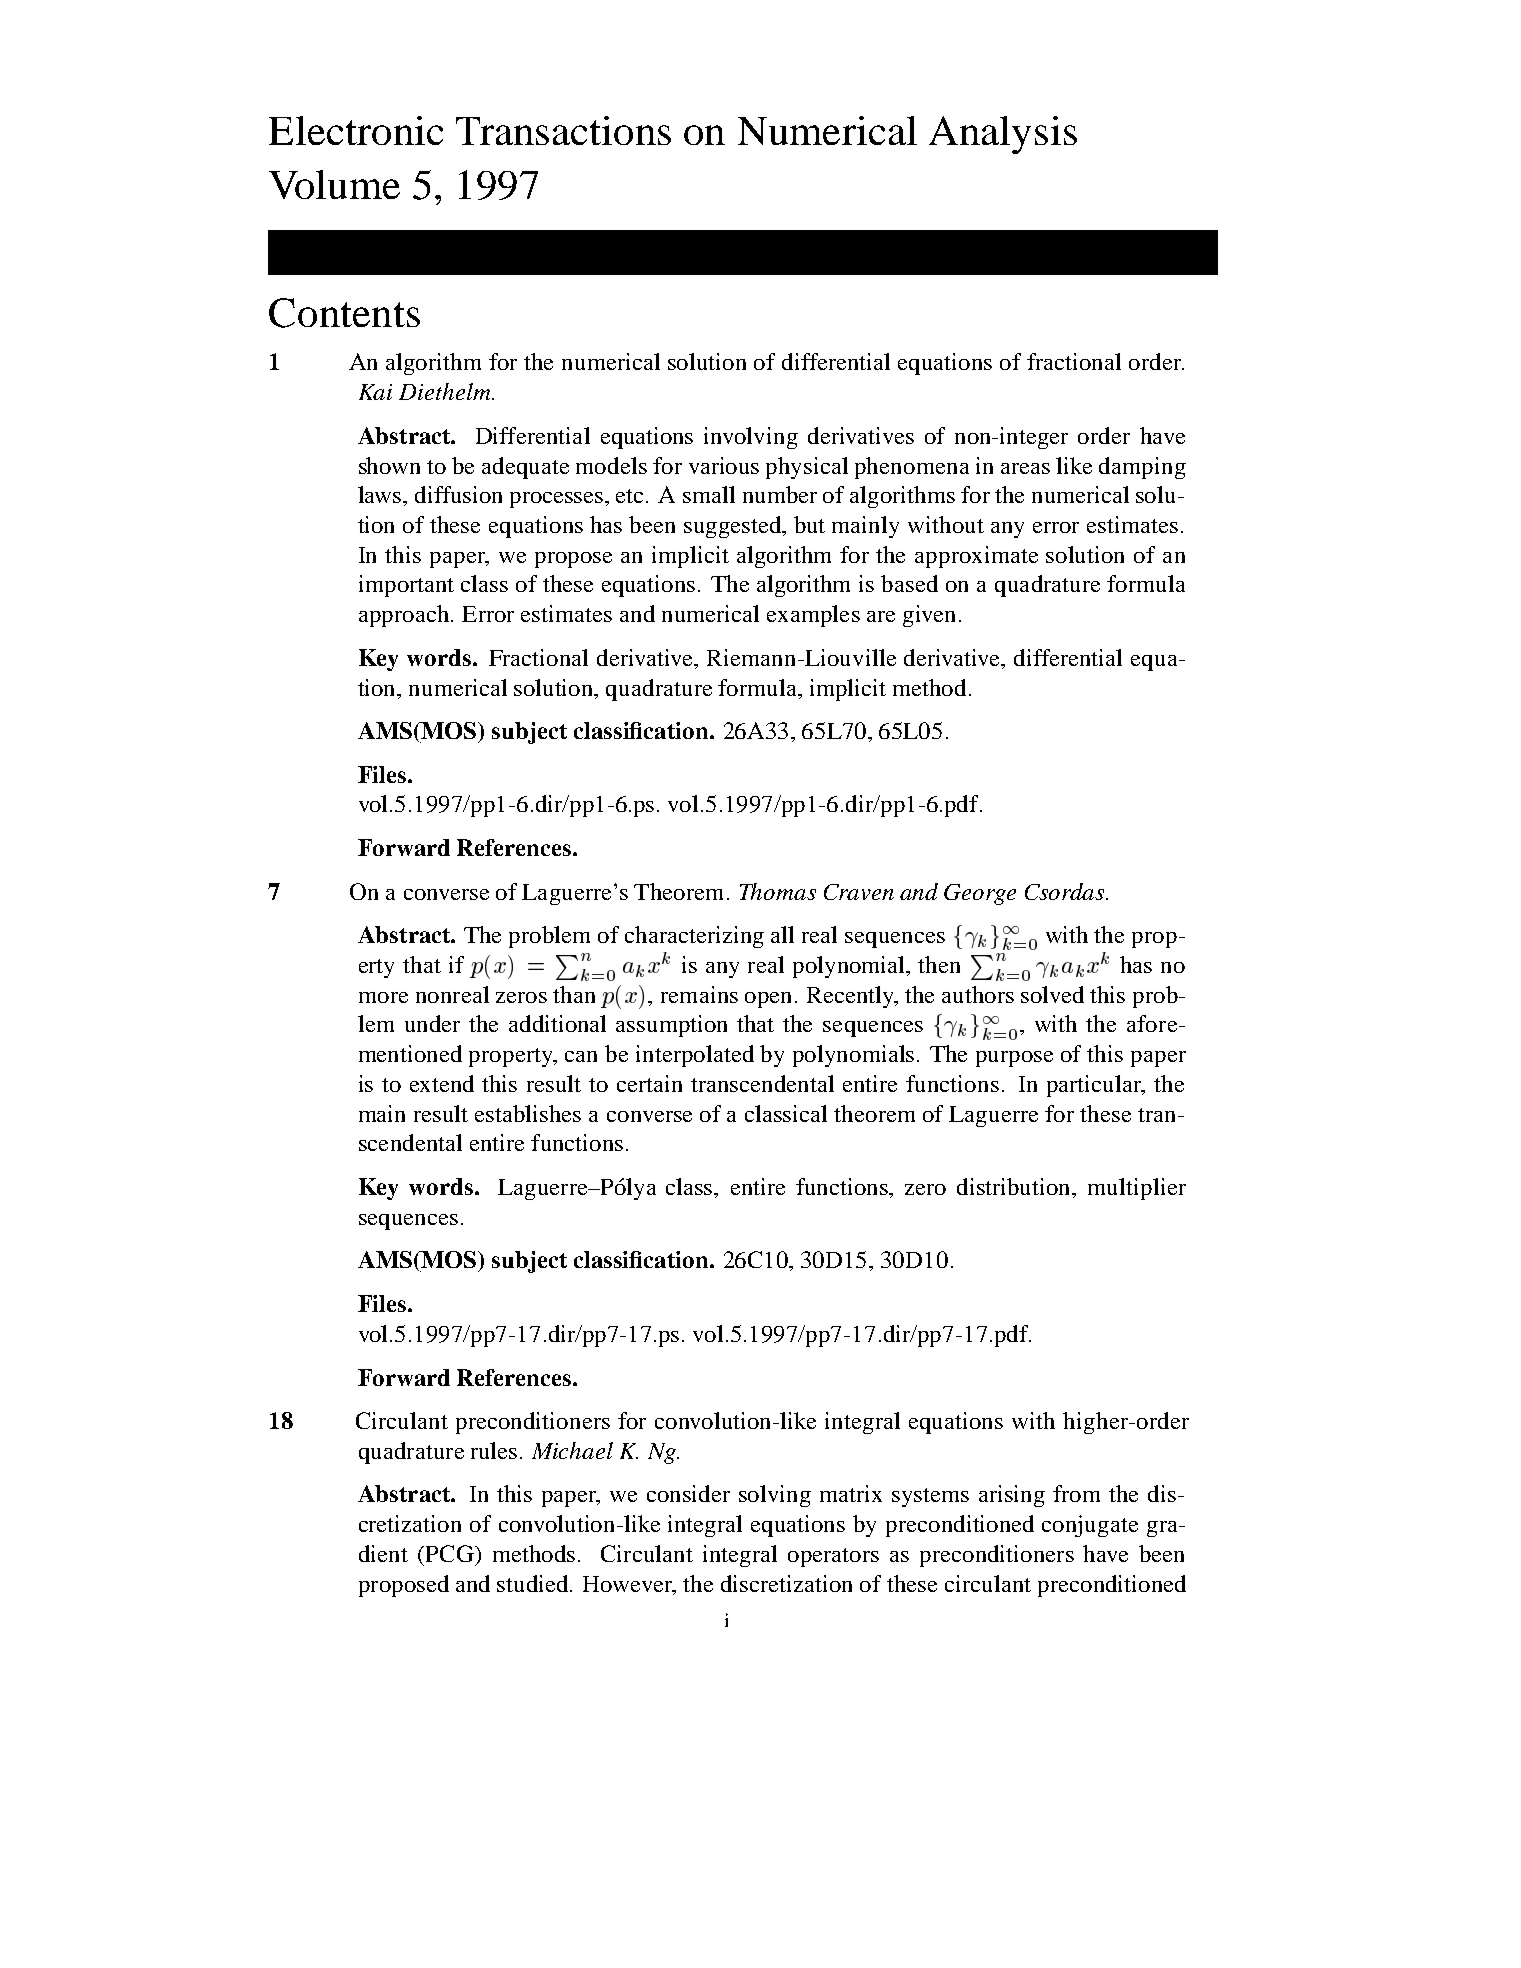  I want to click on solving, so click(775, 1496).
